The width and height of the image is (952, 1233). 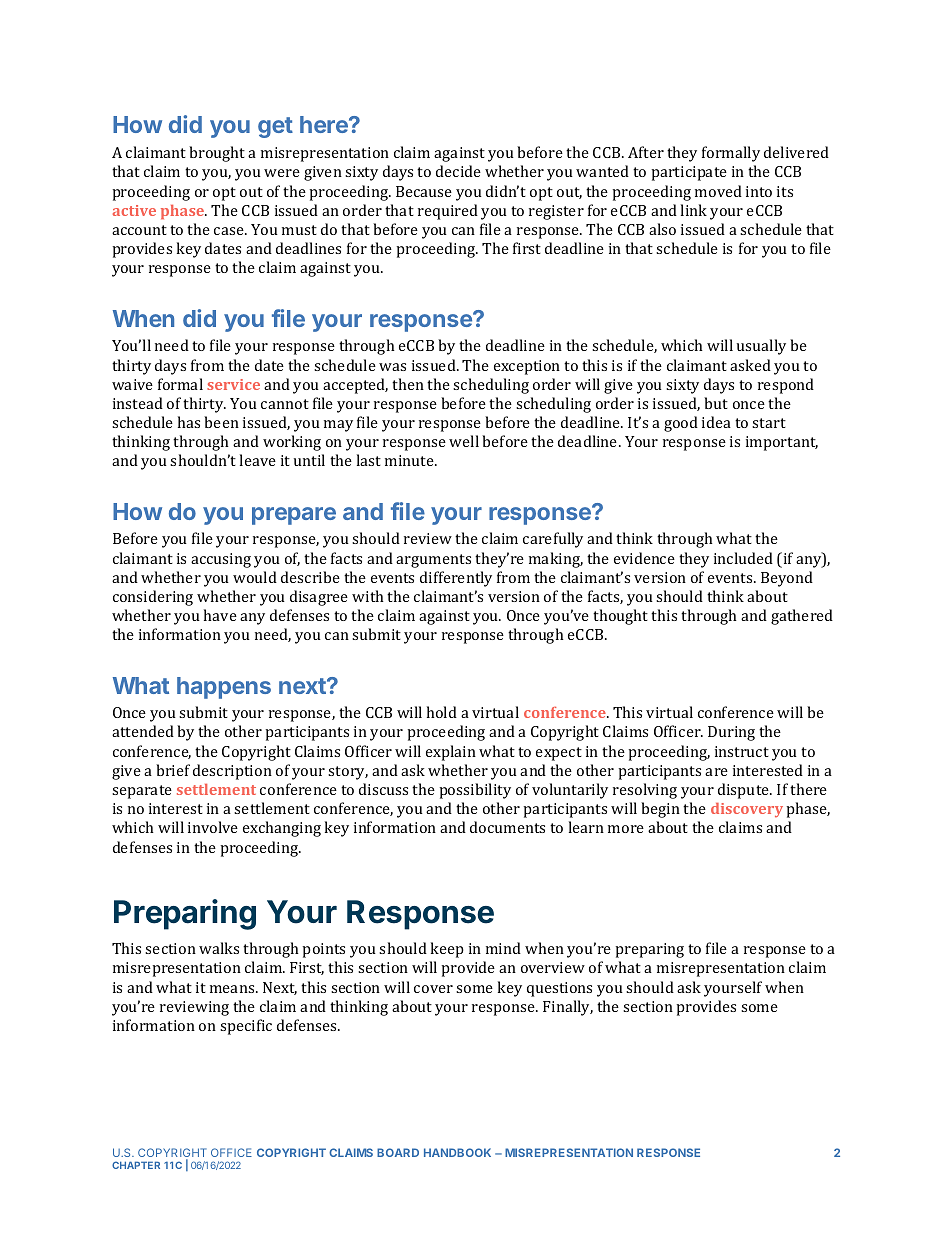 What do you see at coordinates (457, 1152) in the image?
I see `HANDBOOK` at bounding box center [457, 1152].
